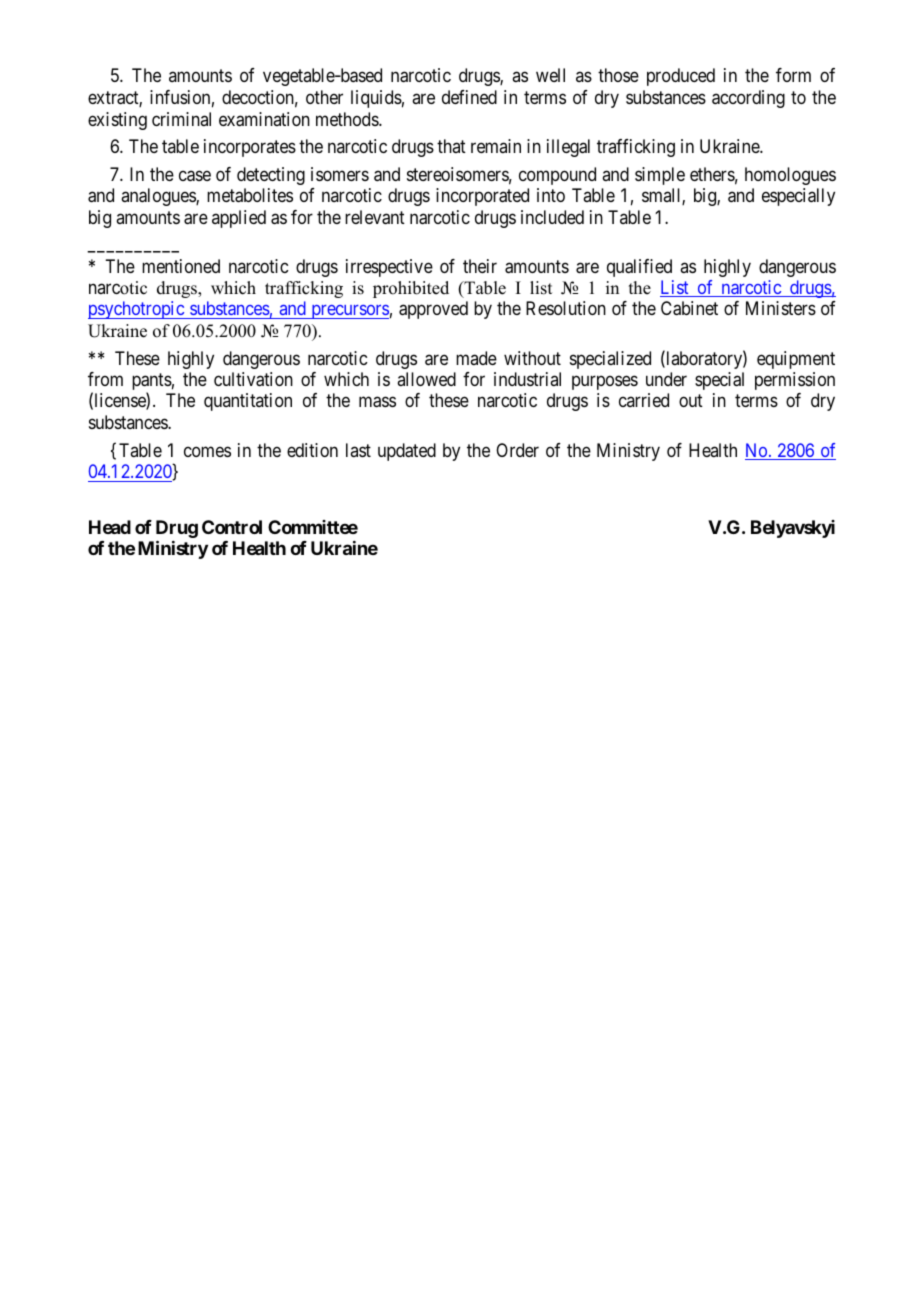 The image size is (924, 1308). I want to click on qualified, so click(639, 268).
